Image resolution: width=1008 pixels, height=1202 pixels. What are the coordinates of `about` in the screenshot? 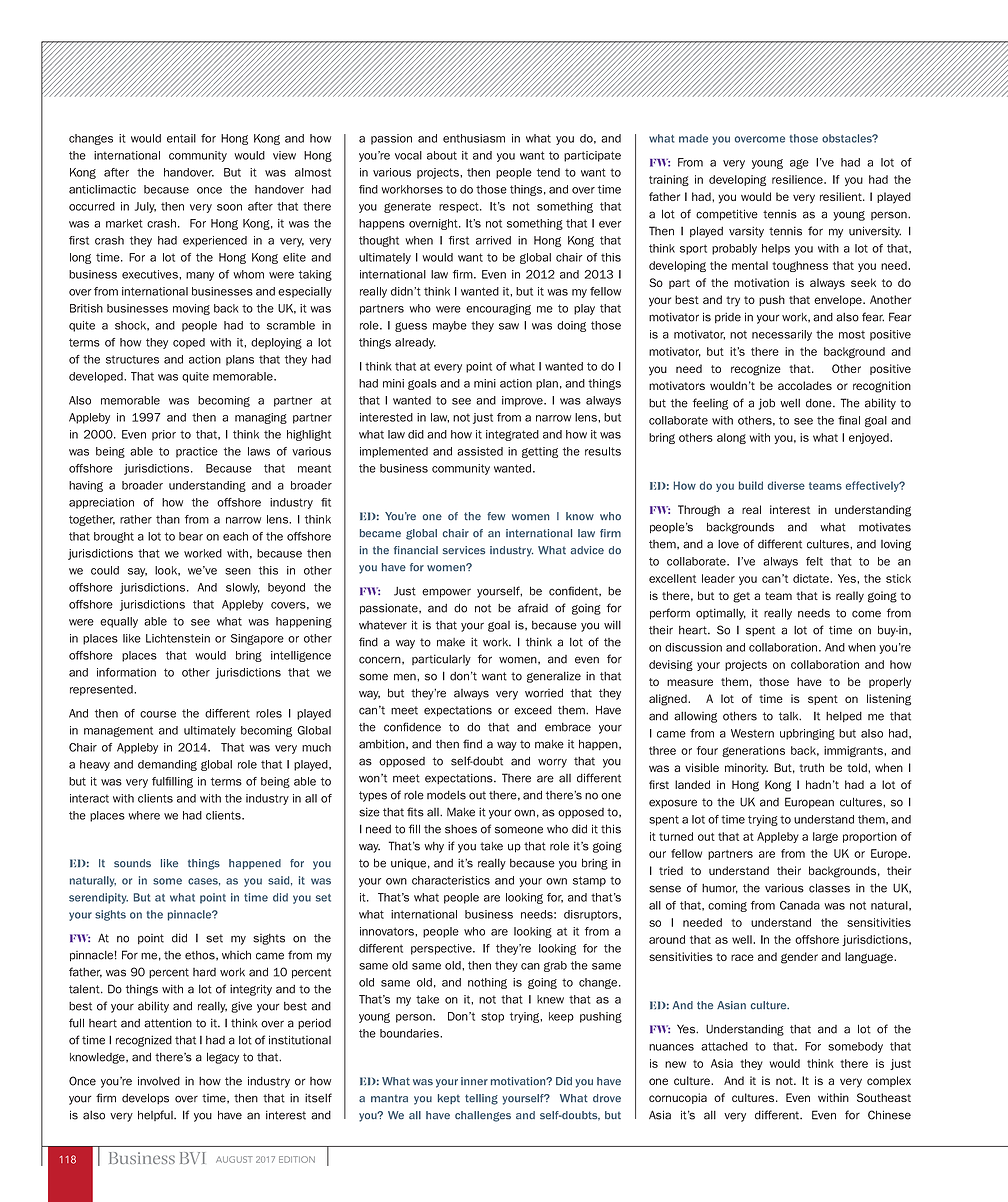 It's located at (442, 155).
